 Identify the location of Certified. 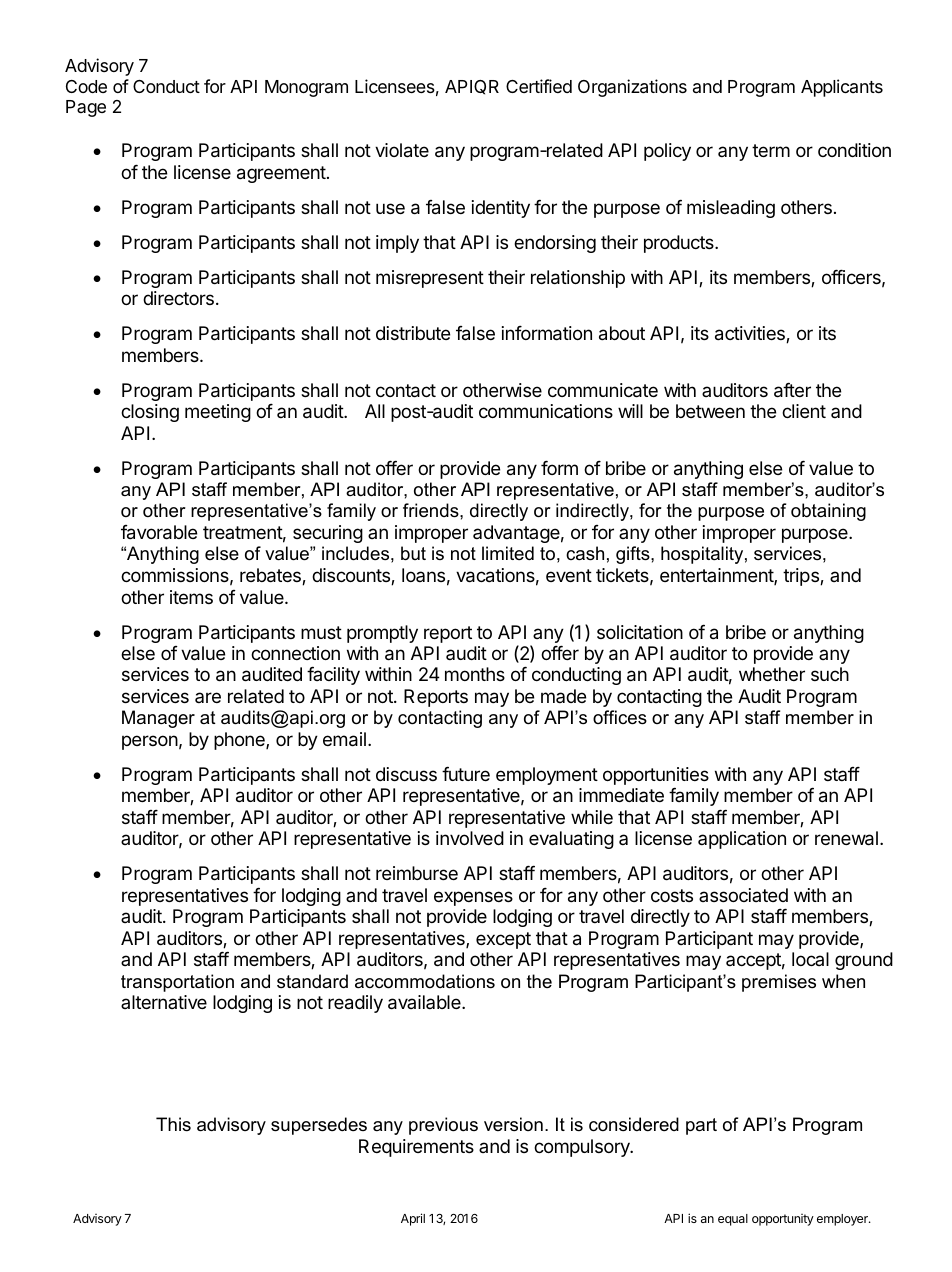
(539, 86).
